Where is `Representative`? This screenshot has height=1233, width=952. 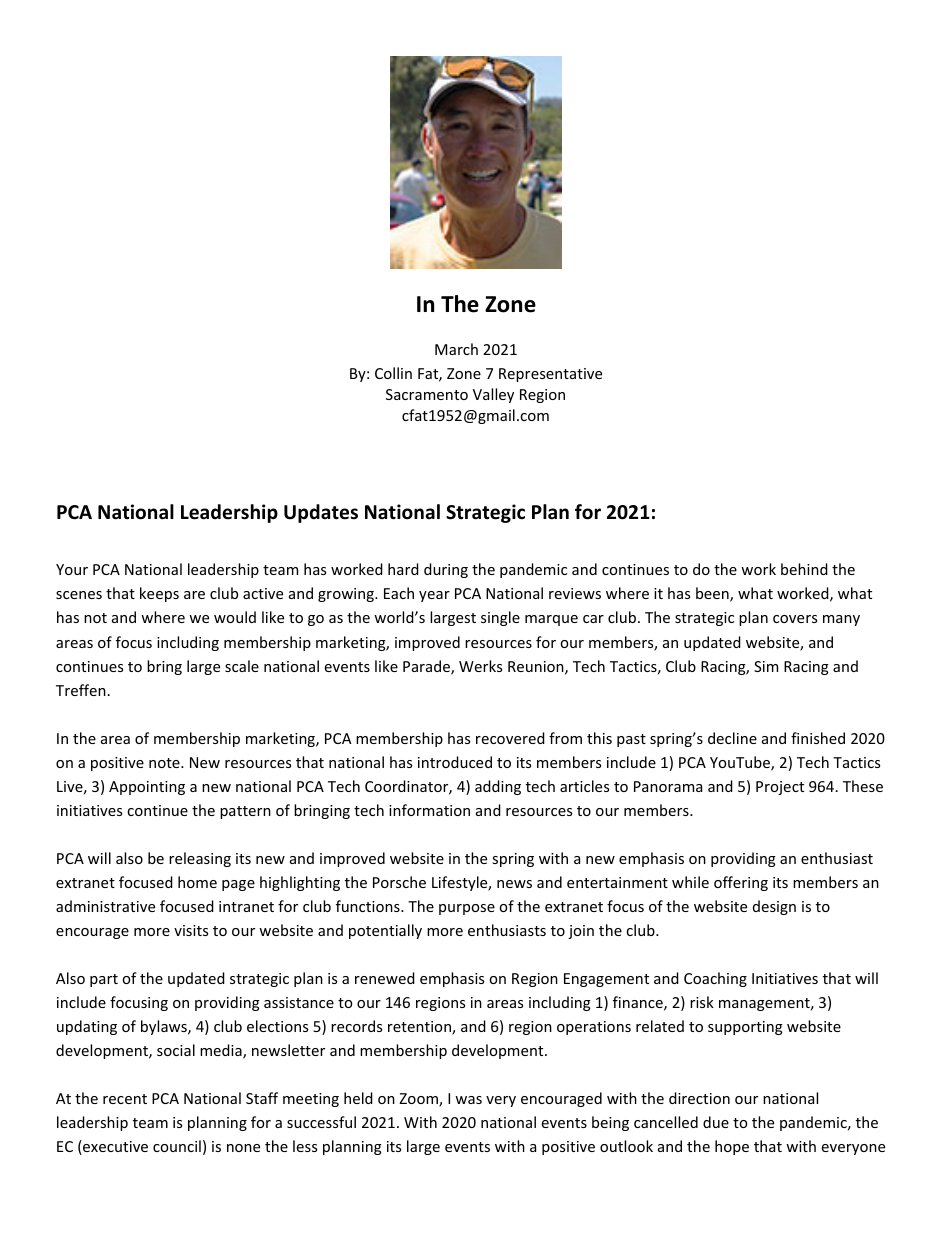 Representative is located at coordinates (550, 375).
